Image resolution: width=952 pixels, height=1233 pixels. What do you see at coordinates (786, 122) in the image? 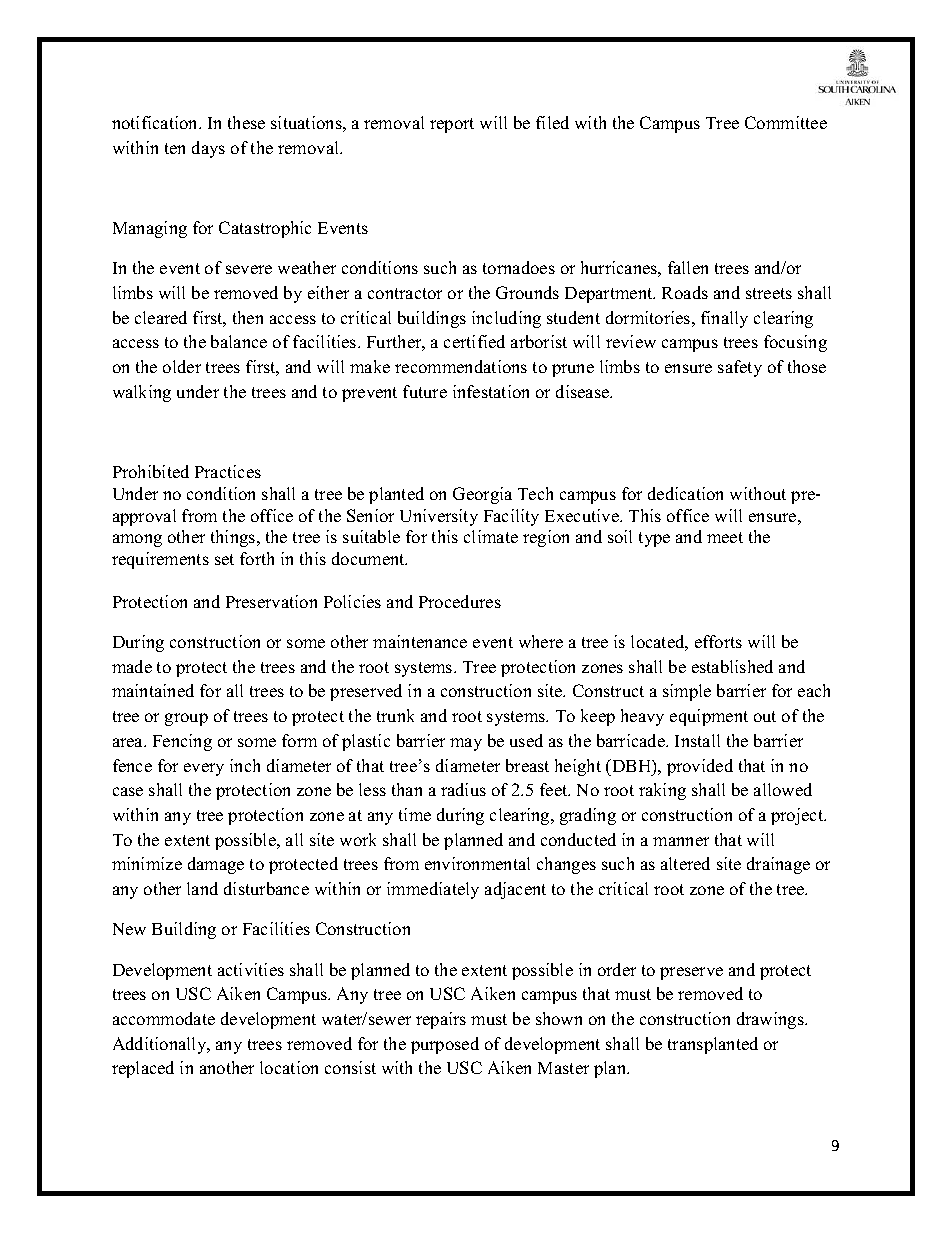
I see `Committee` at bounding box center [786, 122].
